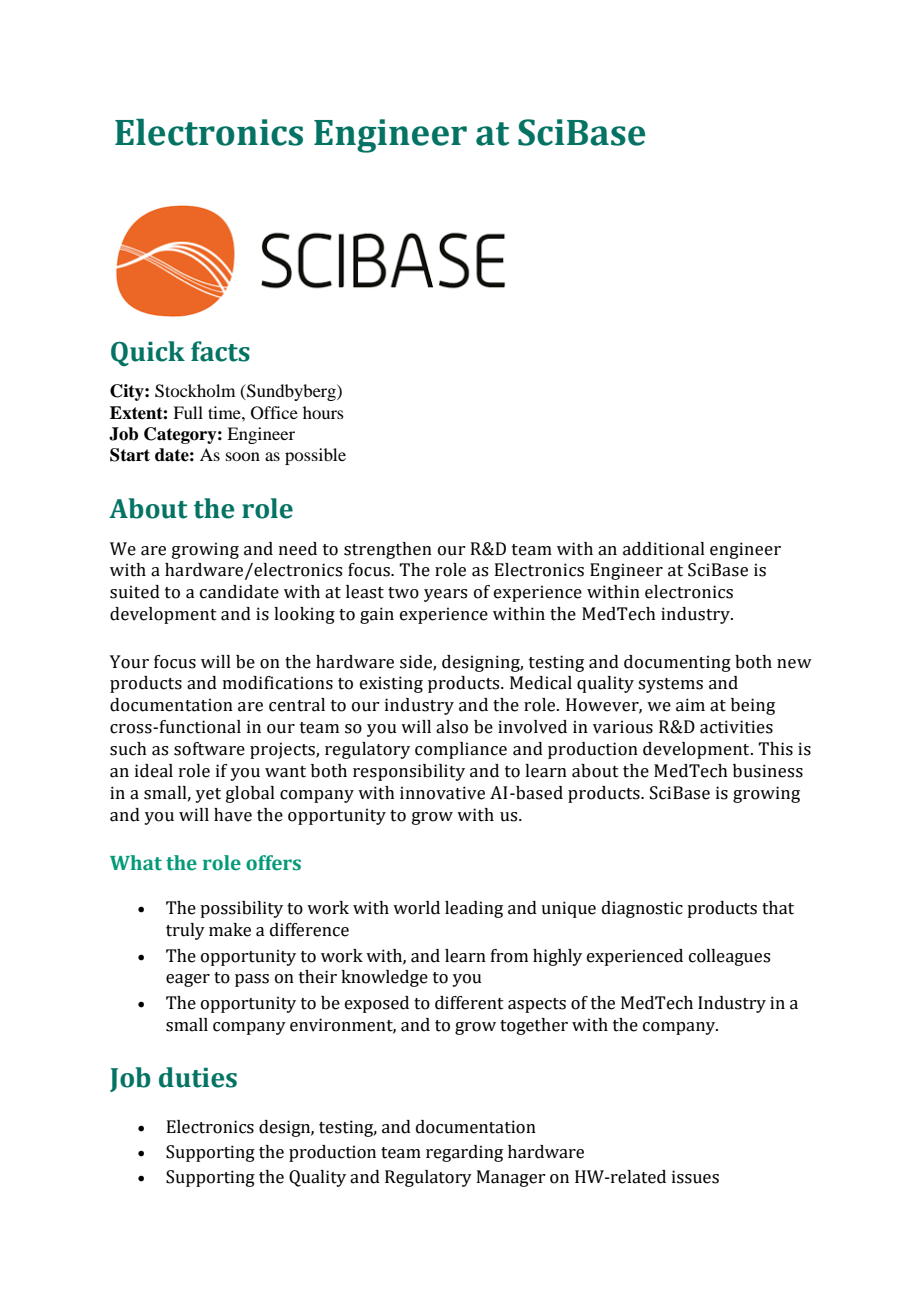 The image size is (924, 1308). I want to click on software, so click(209, 749).
